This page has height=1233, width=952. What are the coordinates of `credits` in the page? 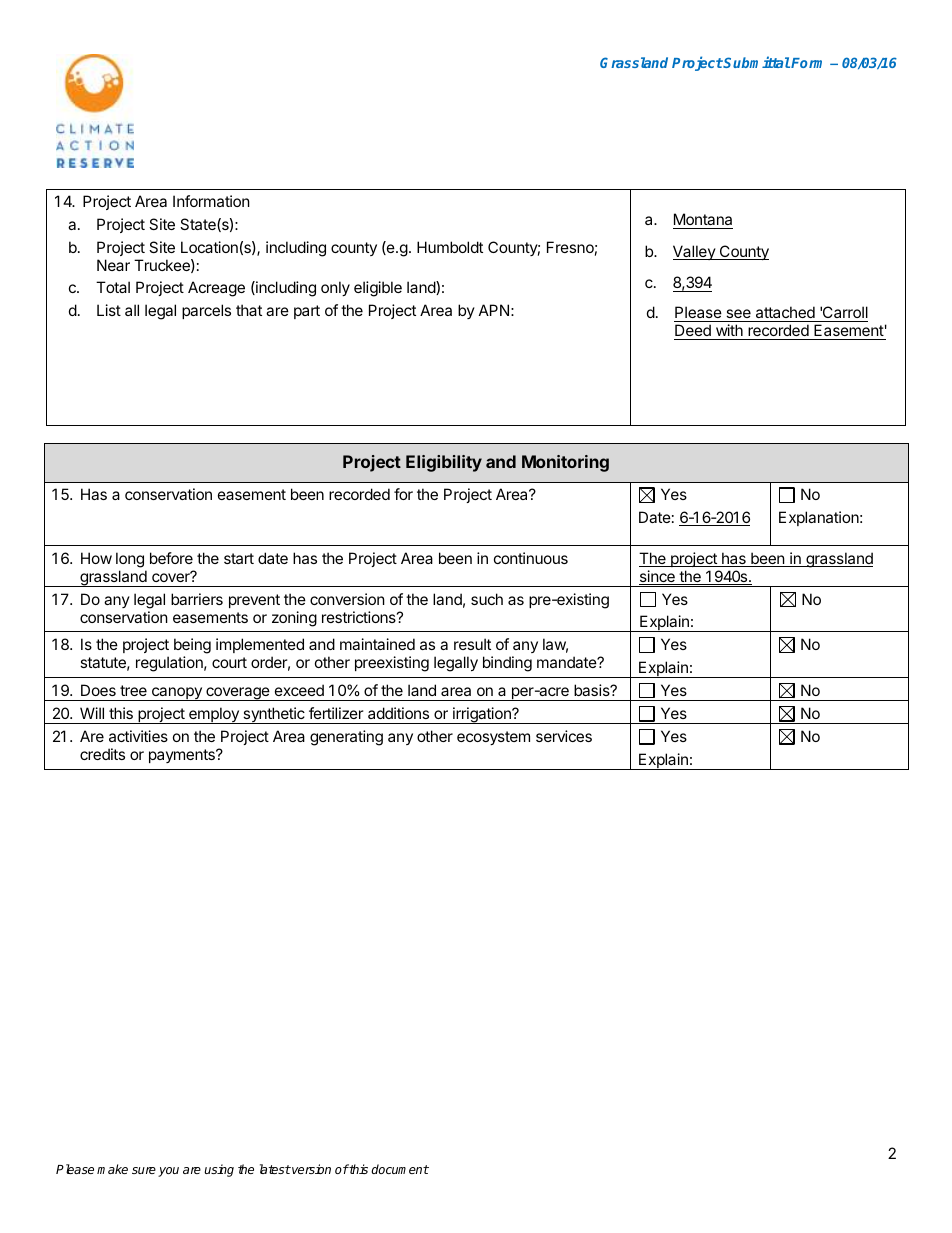 It's located at (102, 754).
